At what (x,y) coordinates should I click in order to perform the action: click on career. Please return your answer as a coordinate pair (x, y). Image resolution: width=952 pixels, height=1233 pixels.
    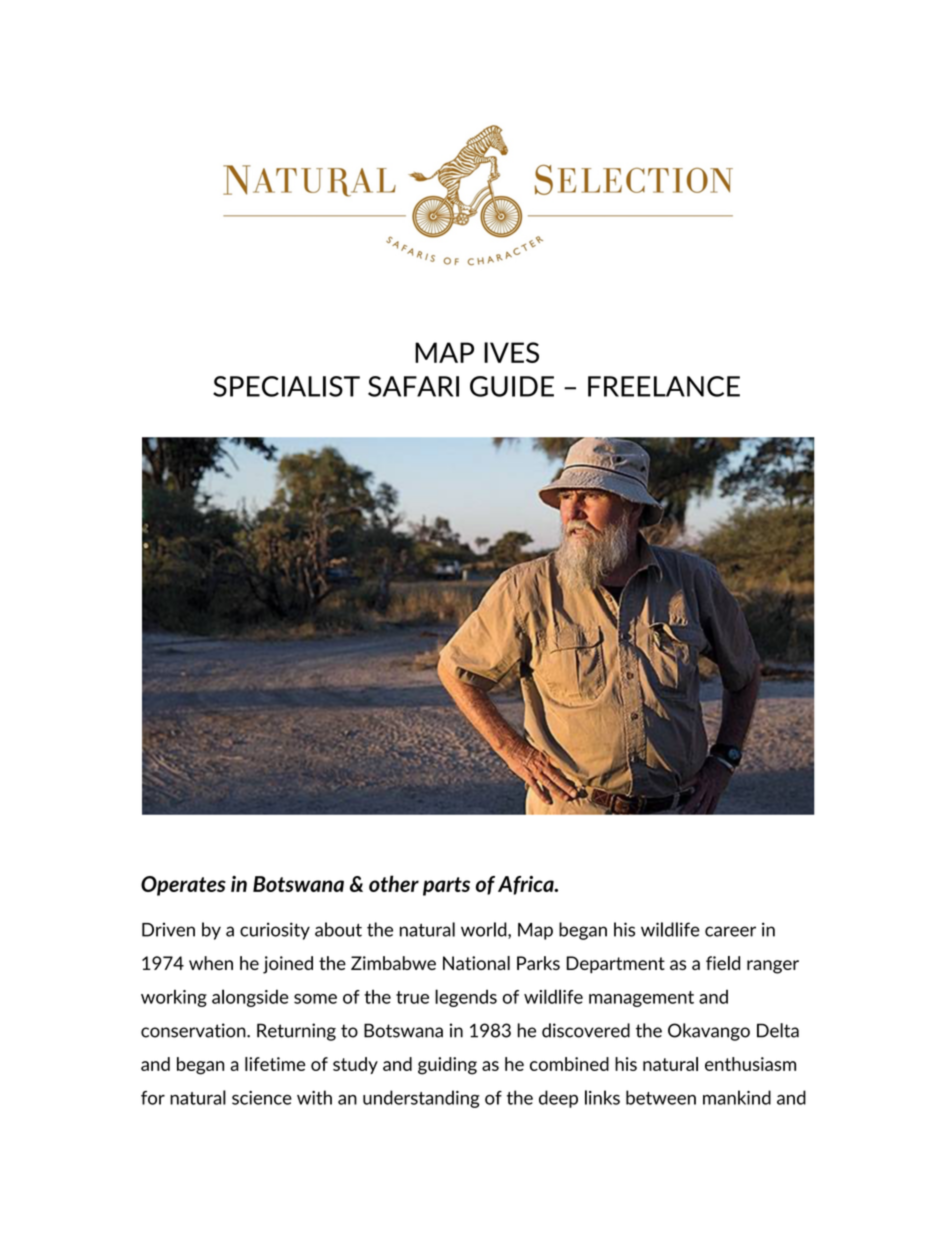
    Looking at the image, I should click on (730, 931).
